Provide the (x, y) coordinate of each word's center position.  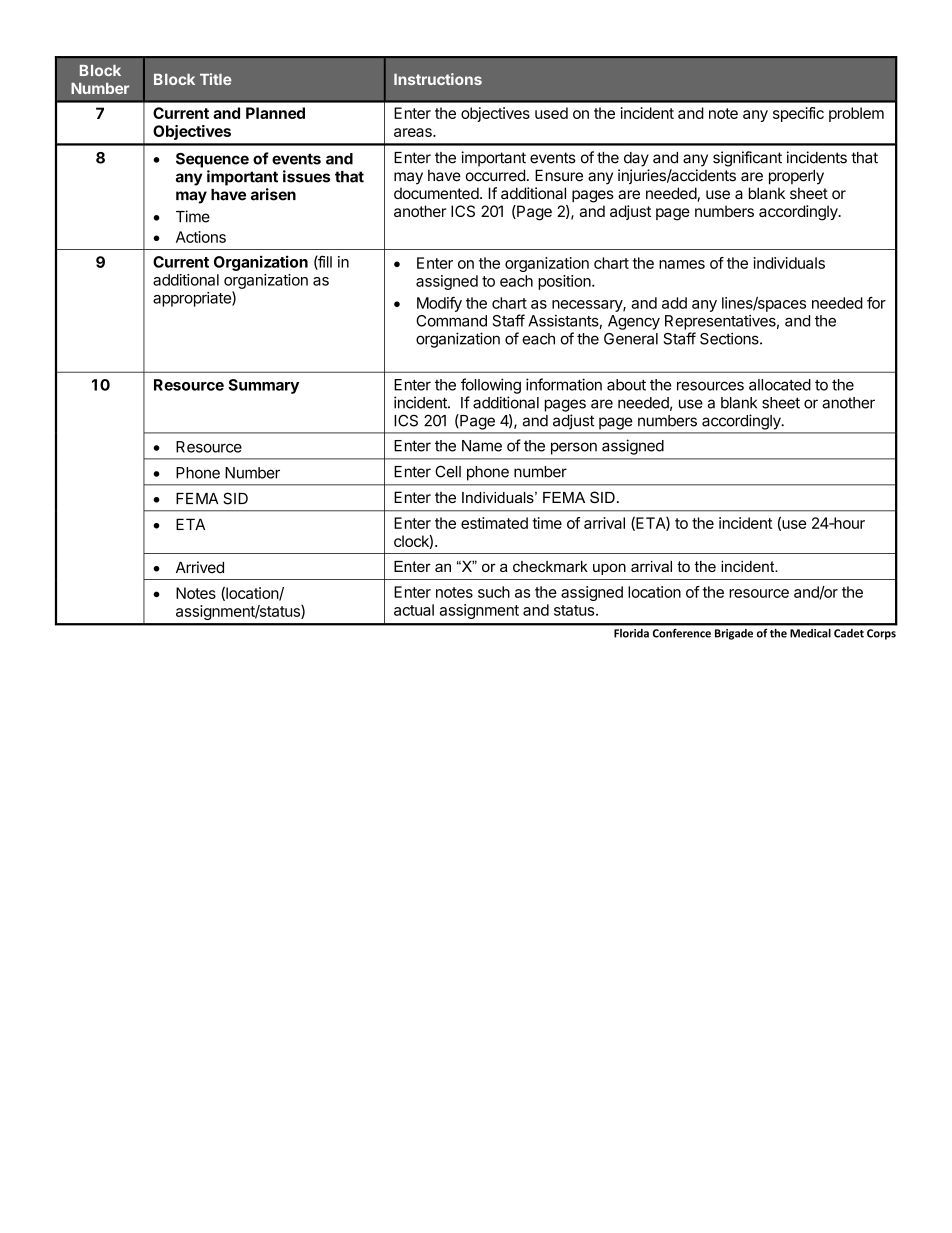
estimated (494, 523)
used (551, 113)
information (564, 384)
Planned (275, 113)
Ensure (559, 175)
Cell (448, 471)
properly (796, 177)
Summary (263, 386)
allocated (780, 385)
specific (798, 114)
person (574, 448)
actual (414, 610)
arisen (273, 194)
